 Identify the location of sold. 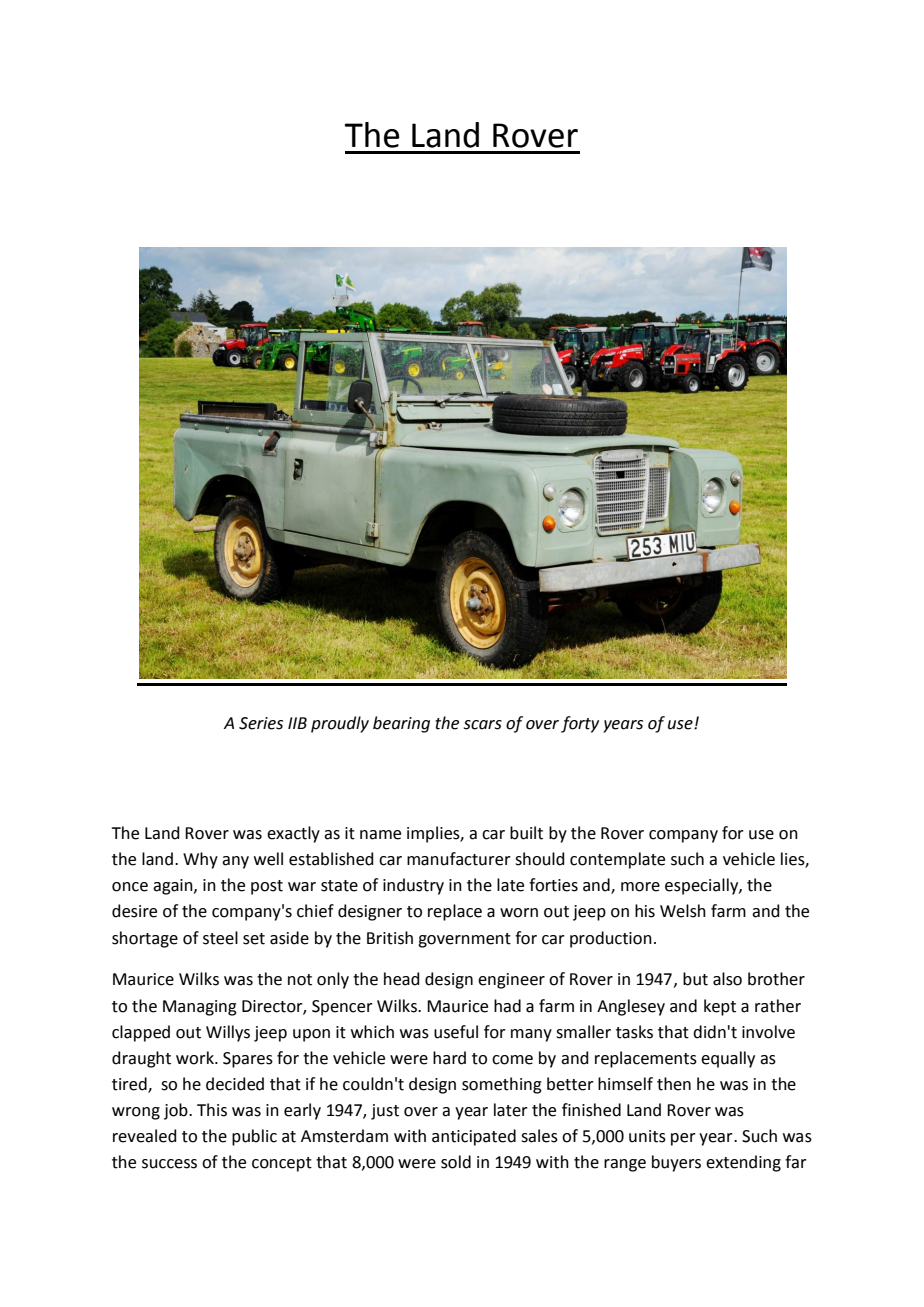
(456, 1162).
